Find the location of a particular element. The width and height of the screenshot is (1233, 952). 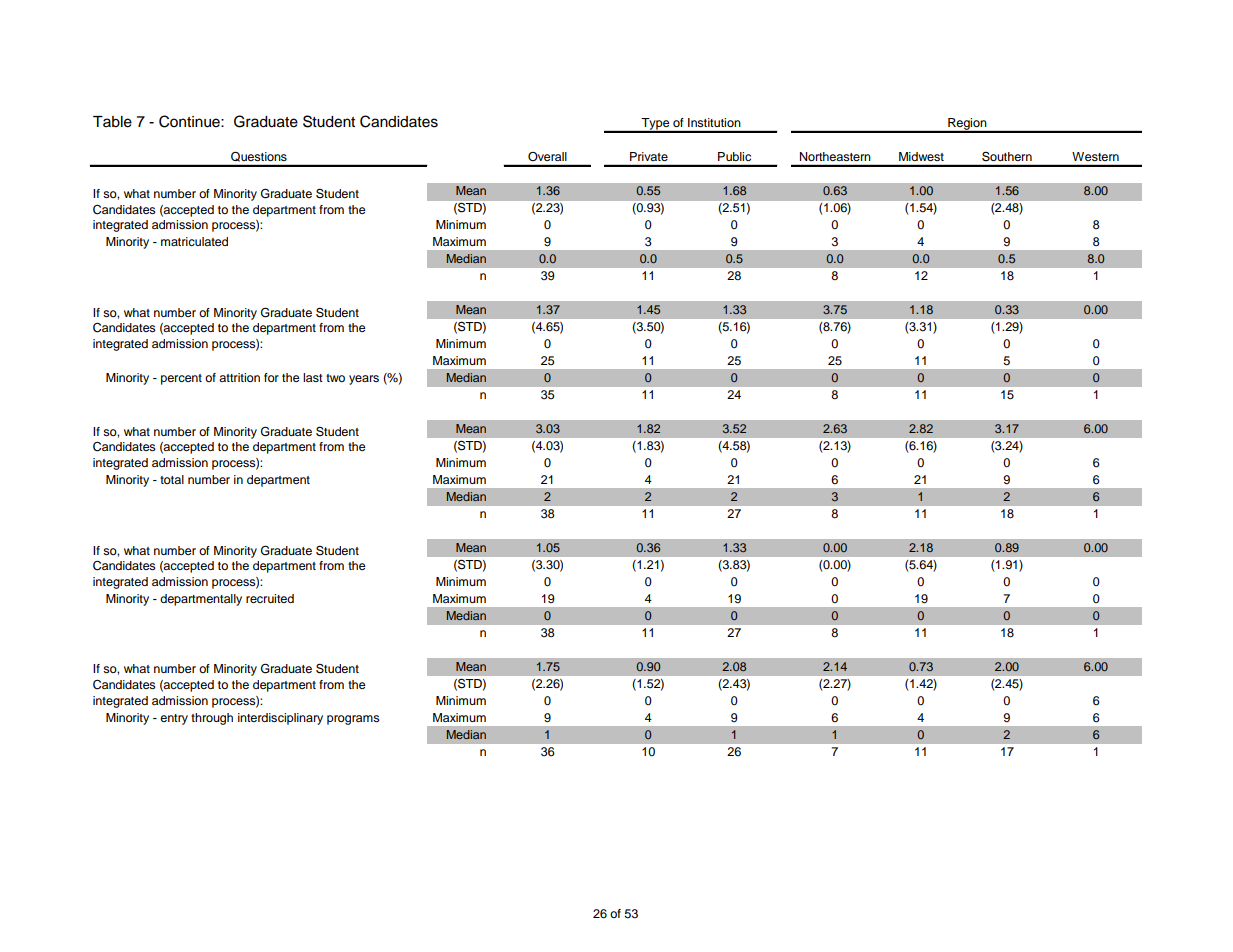

through is located at coordinates (212, 719).
